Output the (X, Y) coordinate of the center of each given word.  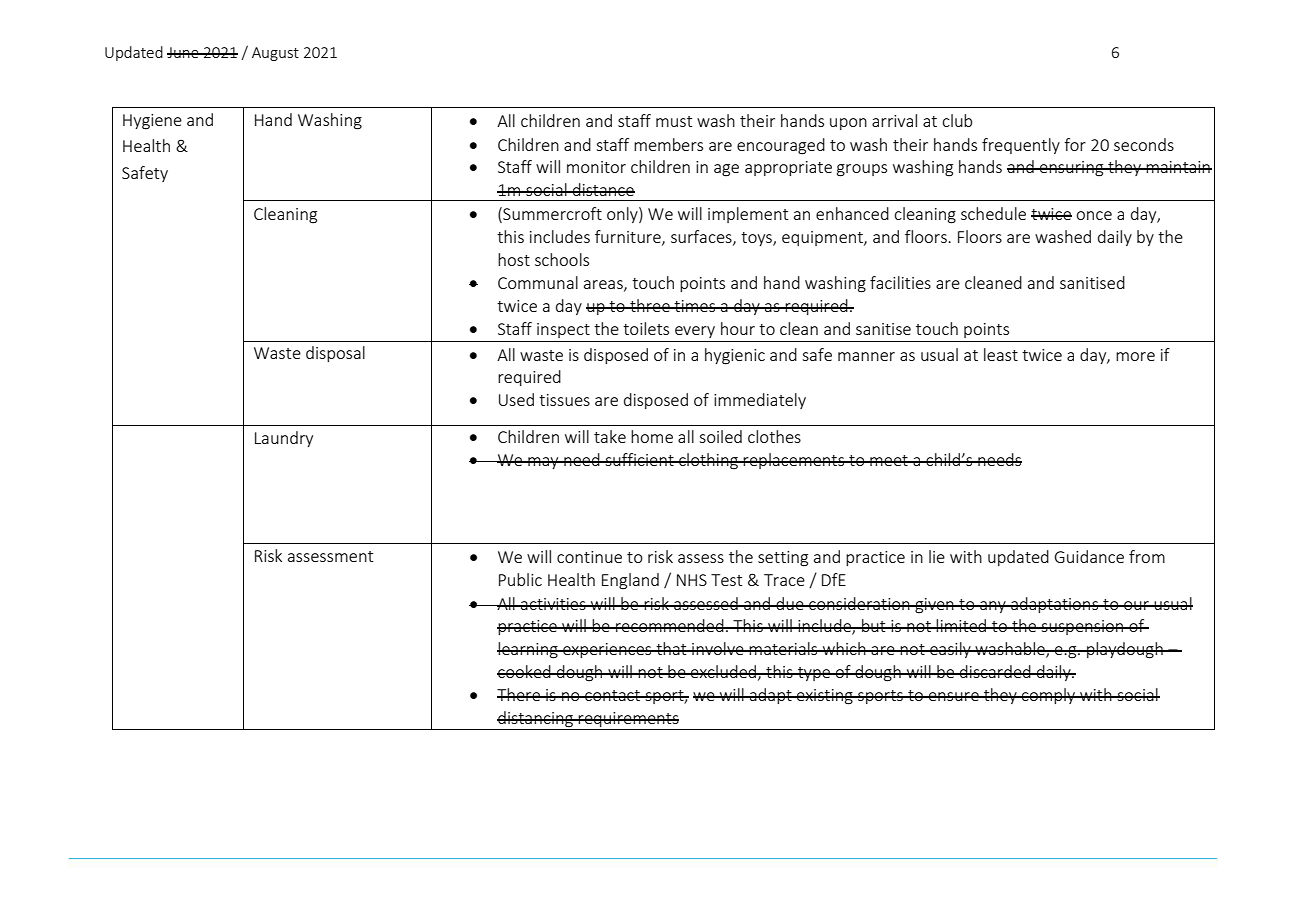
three (650, 305)
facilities (900, 282)
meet (889, 460)
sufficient (639, 459)
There (519, 694)
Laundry (284, 439)
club (957, 120)
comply (1049, 696)
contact (613, 695)
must (674, 121)
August (275, 54)
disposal (335, 354)
